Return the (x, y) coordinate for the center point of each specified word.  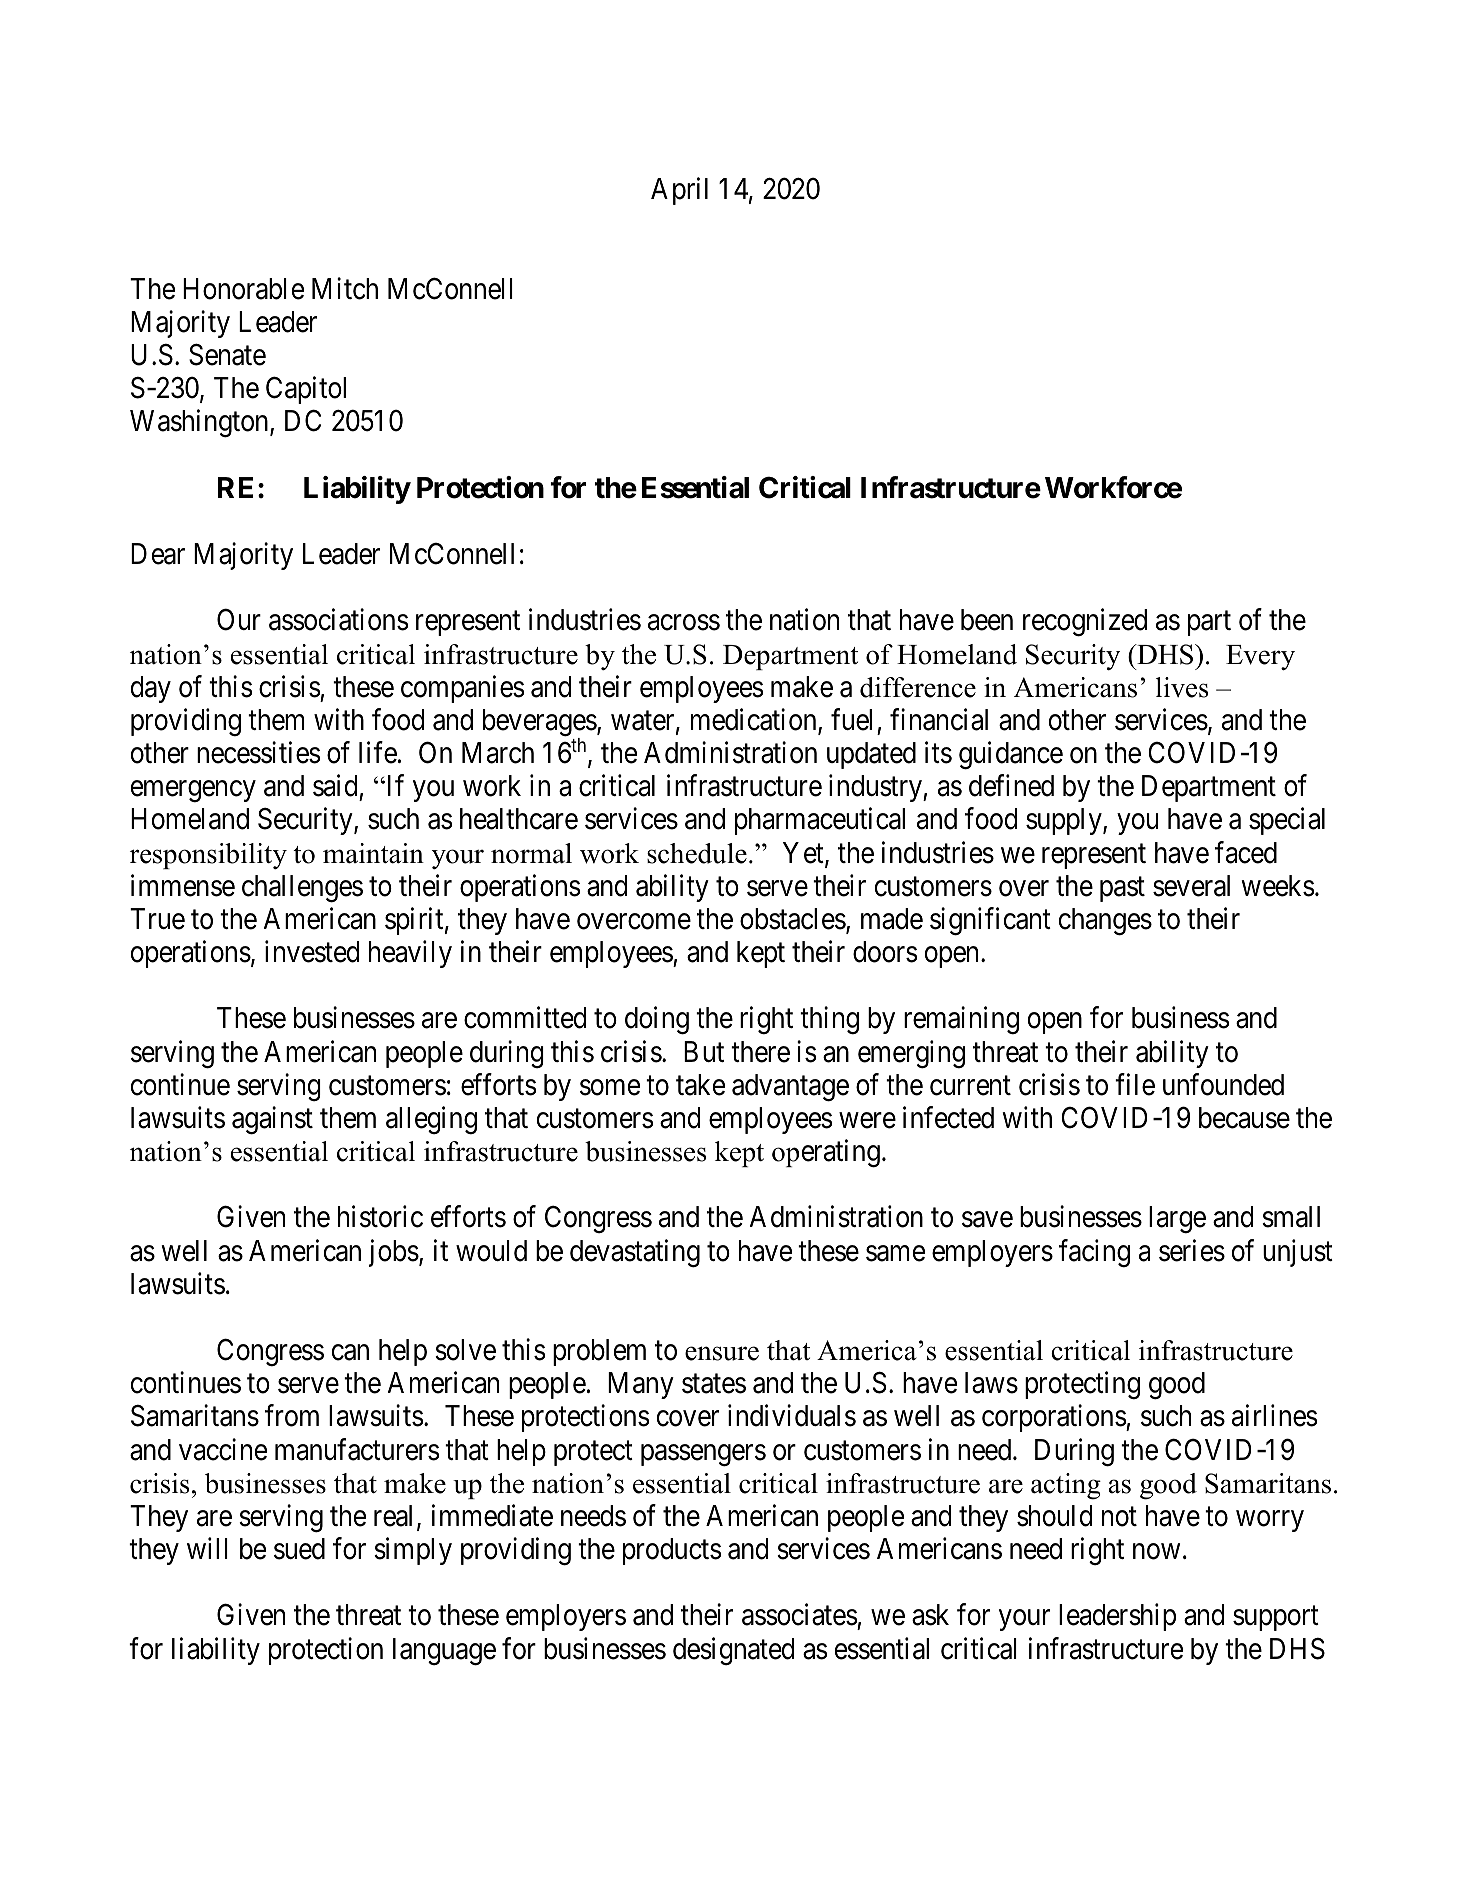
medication (755, 720)
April (679, 191)
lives (1182, 687)
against (272, 1120)
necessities (258, 752)
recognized (1085, 623)
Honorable (243, 289)
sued (299, 1549)
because (1244, 1118)
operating (826, 1153)
